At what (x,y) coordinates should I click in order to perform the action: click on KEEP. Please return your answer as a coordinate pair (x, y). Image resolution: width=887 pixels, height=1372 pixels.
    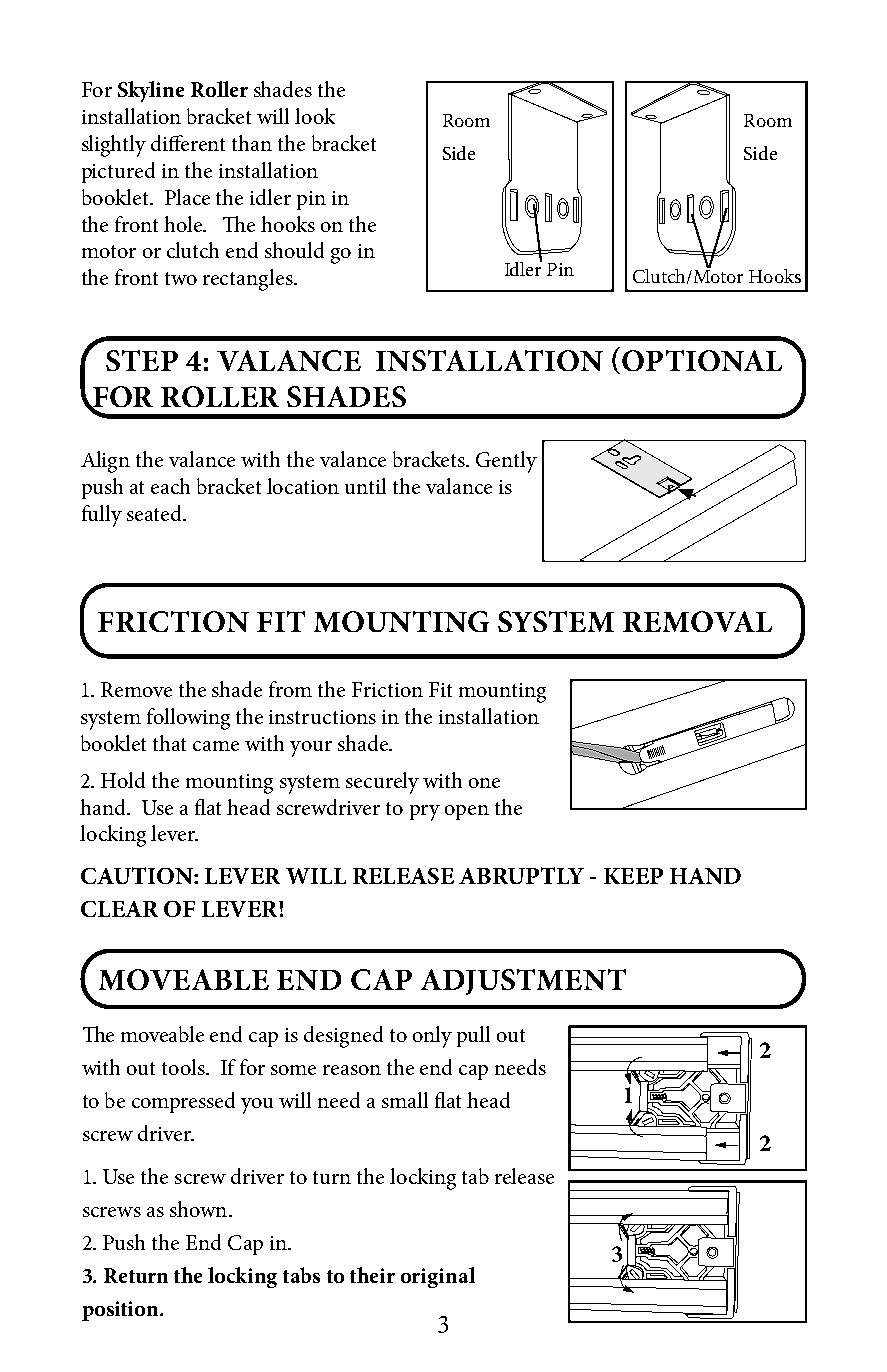
    Looking at the image, I should click on (633, 876).
